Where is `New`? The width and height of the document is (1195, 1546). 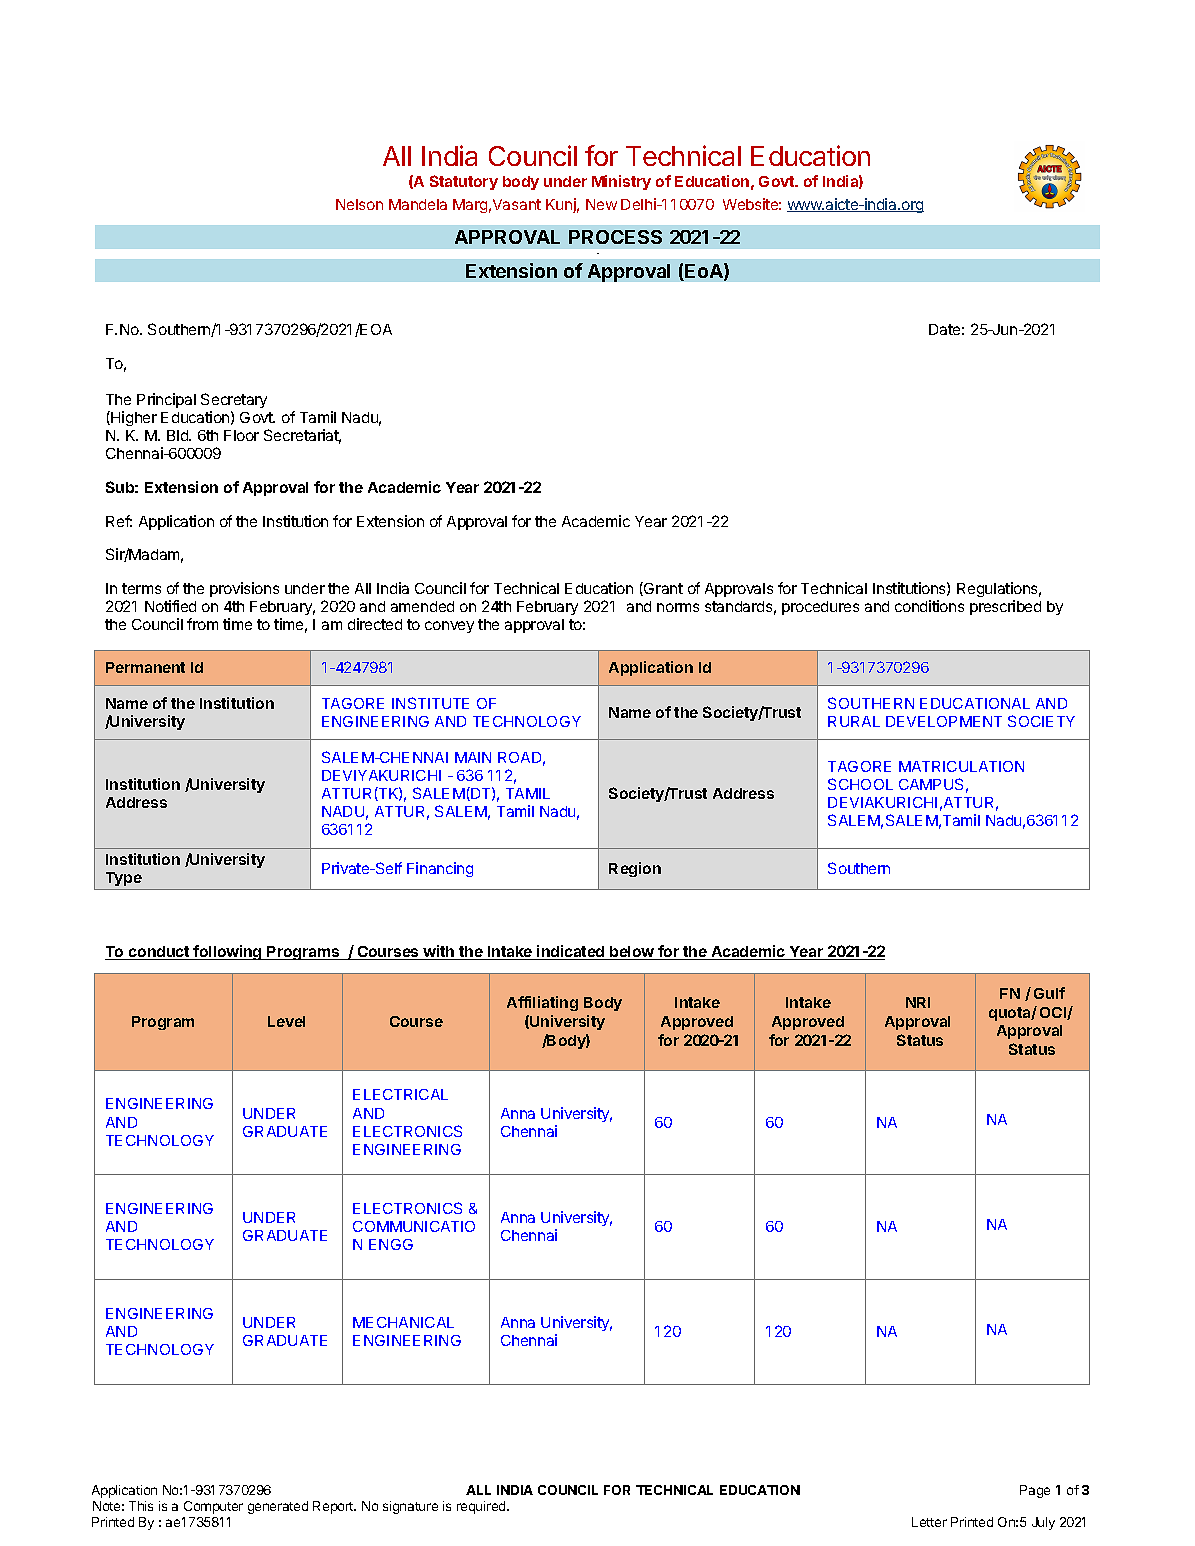
New is located at coordinates (601, 204).
